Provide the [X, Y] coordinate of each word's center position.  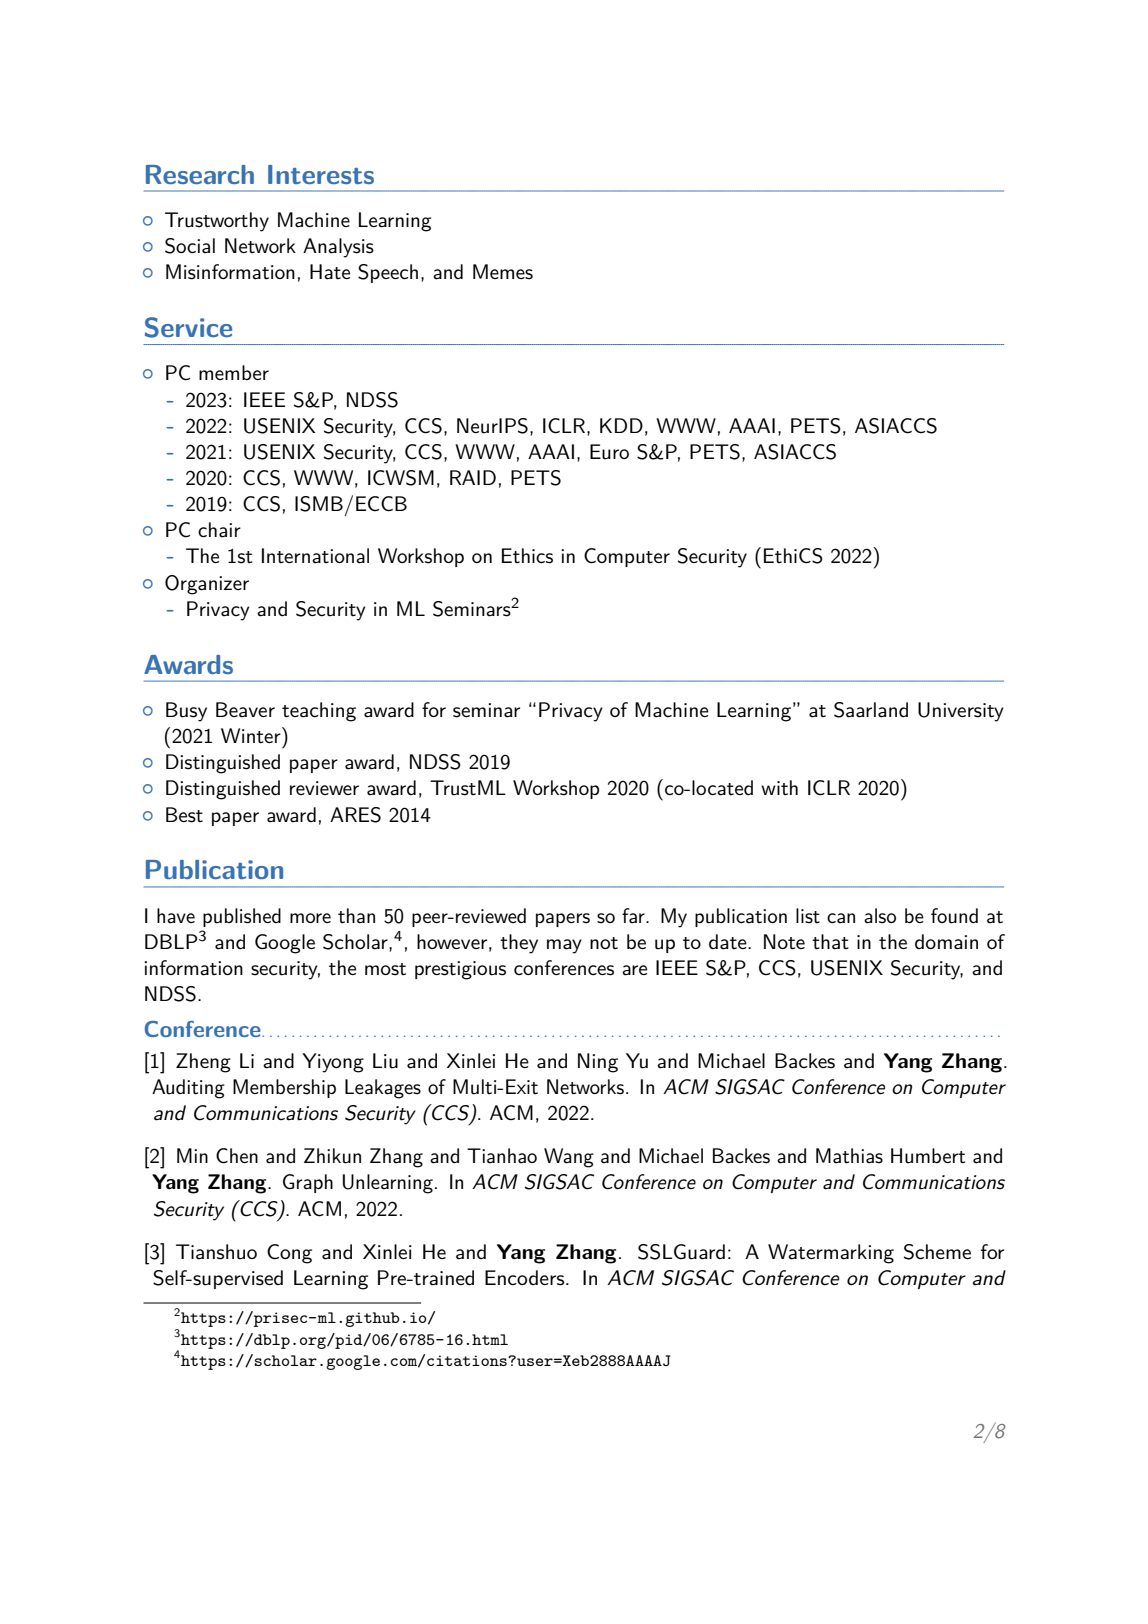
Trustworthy [217, 222]
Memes [503, 272]
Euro [609, 452]
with [779, 788]
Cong [289, 1254]
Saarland [871, 710]
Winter [252, 735]
